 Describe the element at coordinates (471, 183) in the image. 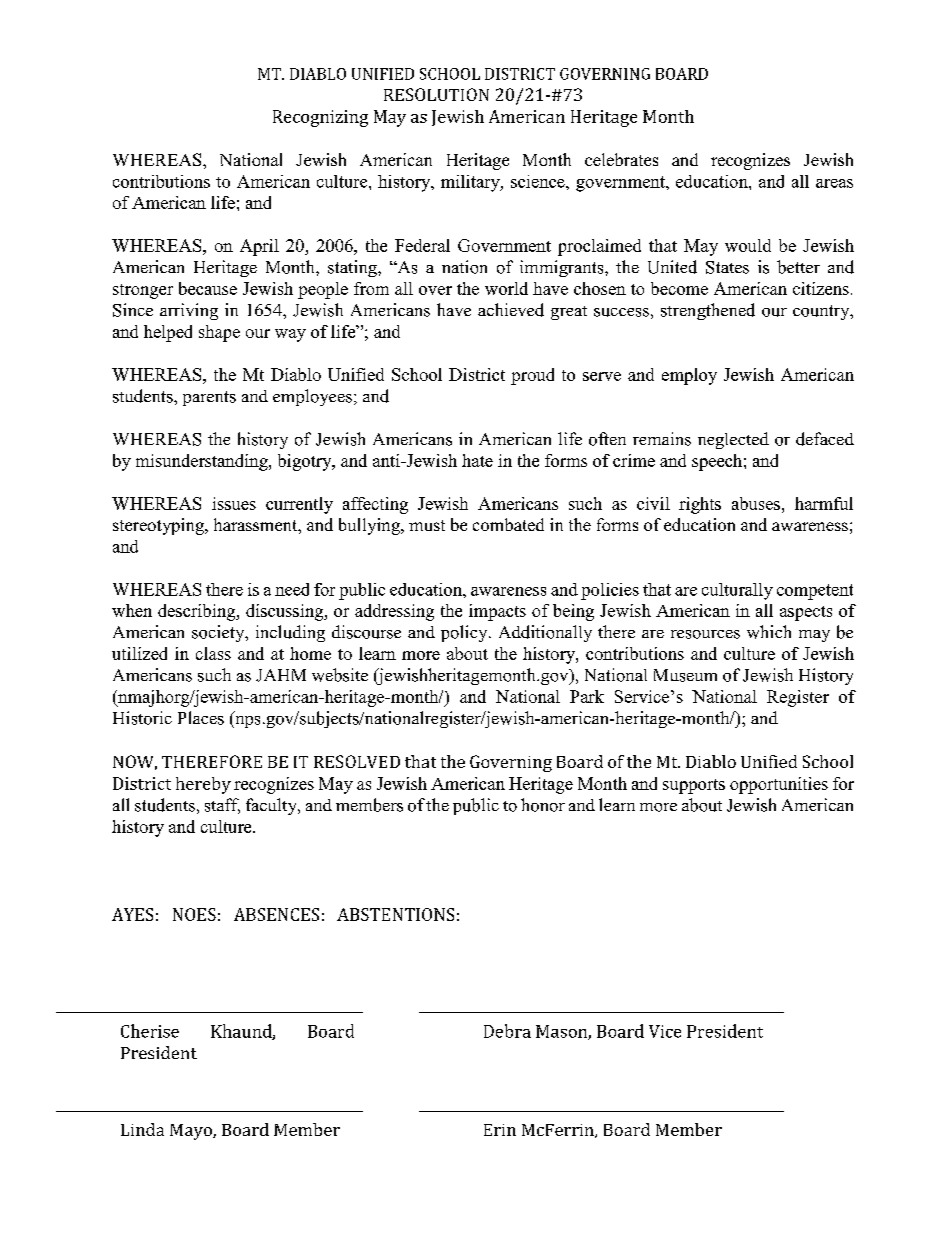

I see `military` at that location.
